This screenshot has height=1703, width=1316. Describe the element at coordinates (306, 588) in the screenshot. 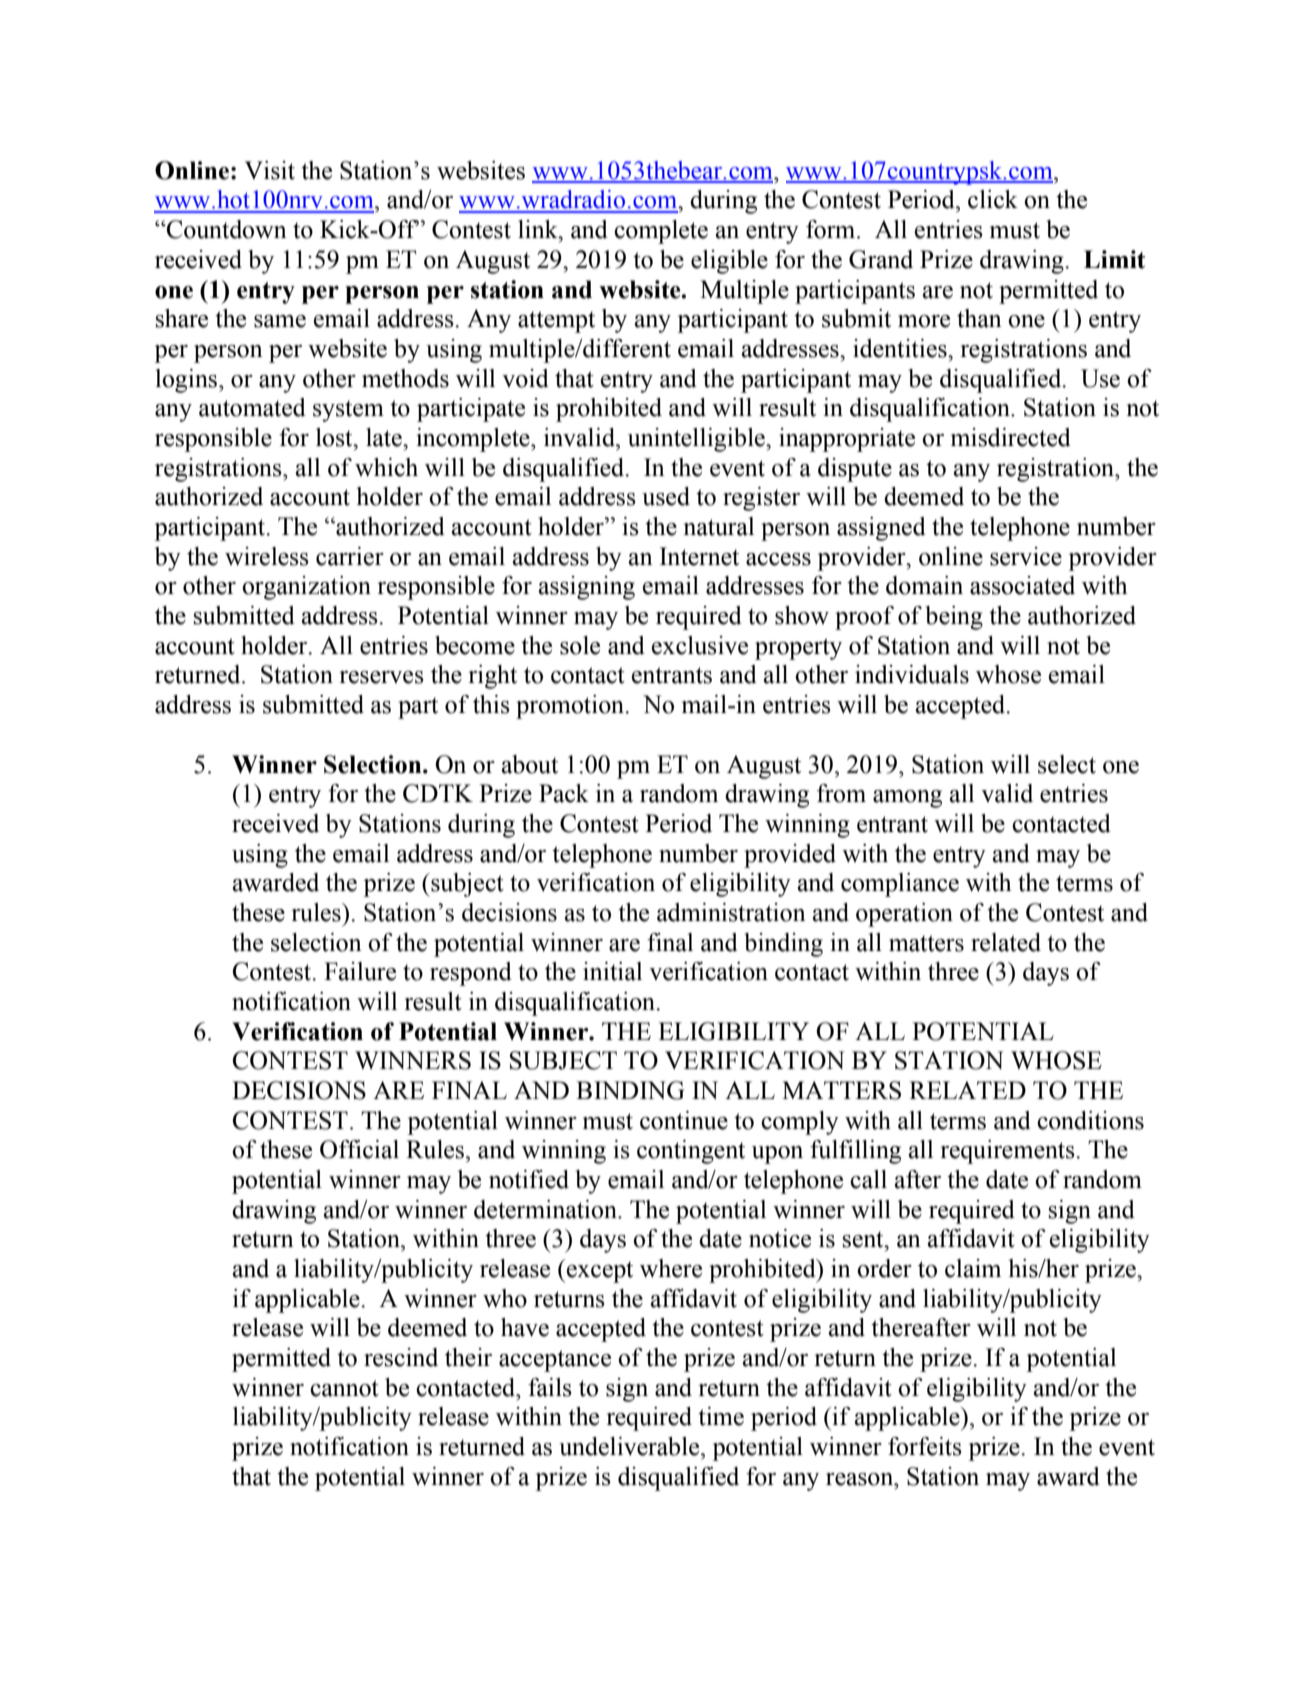

I see `organization` at that location.
